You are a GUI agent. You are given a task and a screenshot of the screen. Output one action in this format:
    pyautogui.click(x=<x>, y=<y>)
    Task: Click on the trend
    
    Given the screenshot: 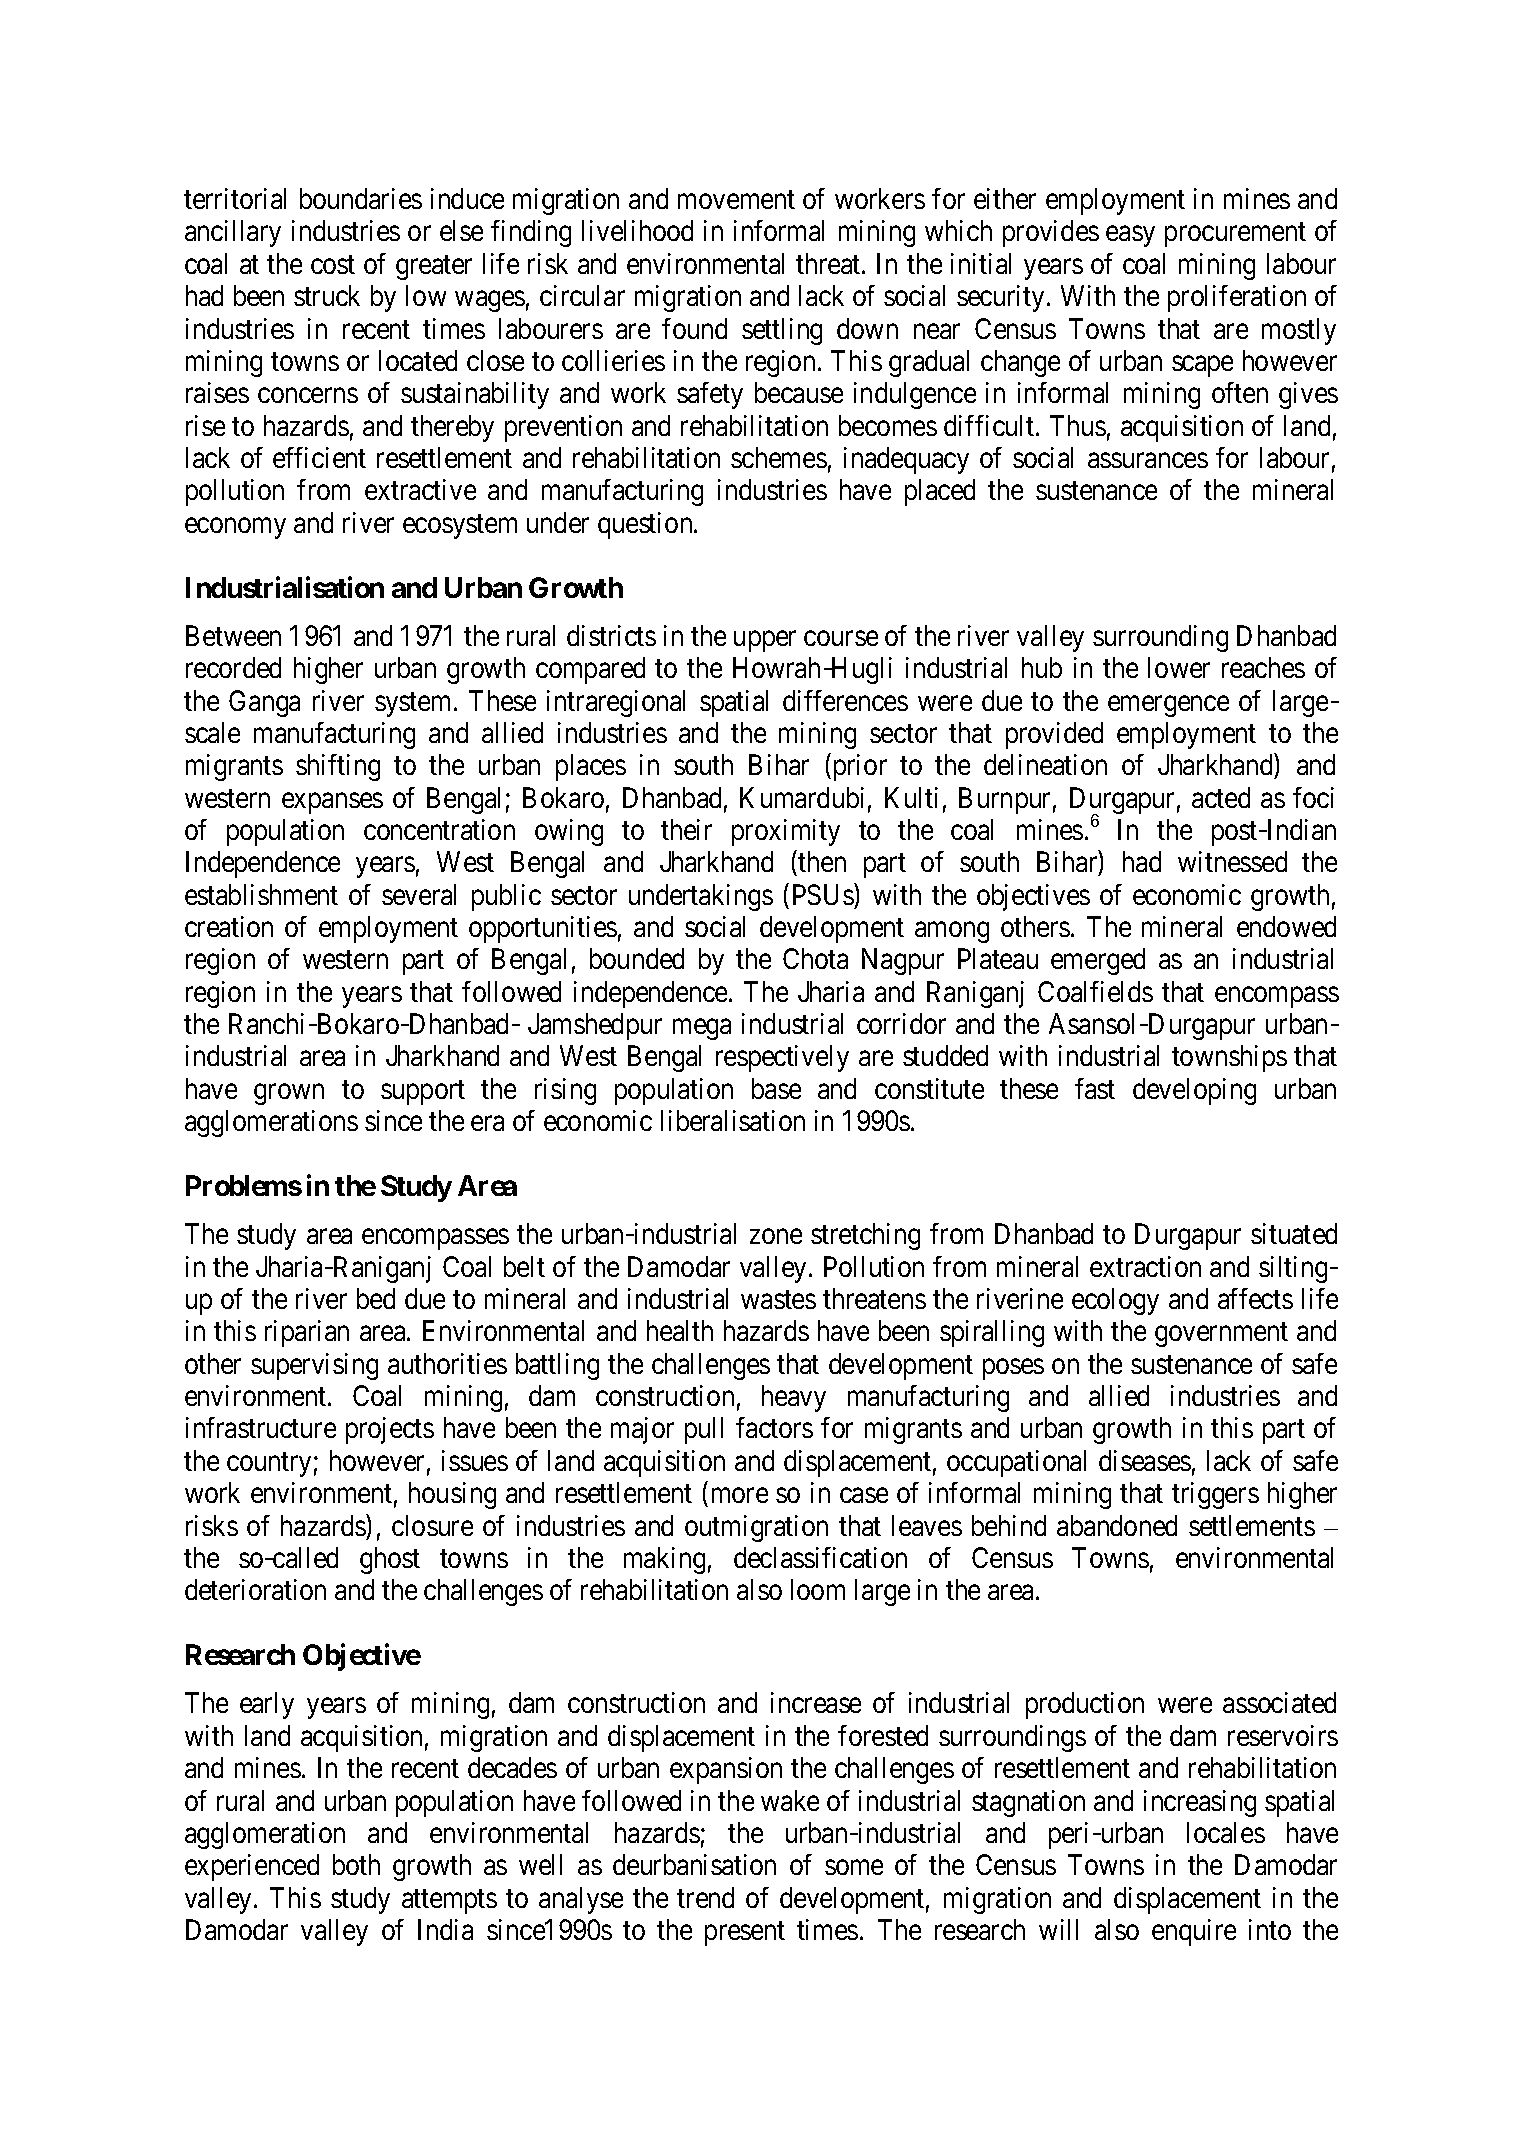 What is the action you would take?
    pyautogui.click(x=705, y=1897)
